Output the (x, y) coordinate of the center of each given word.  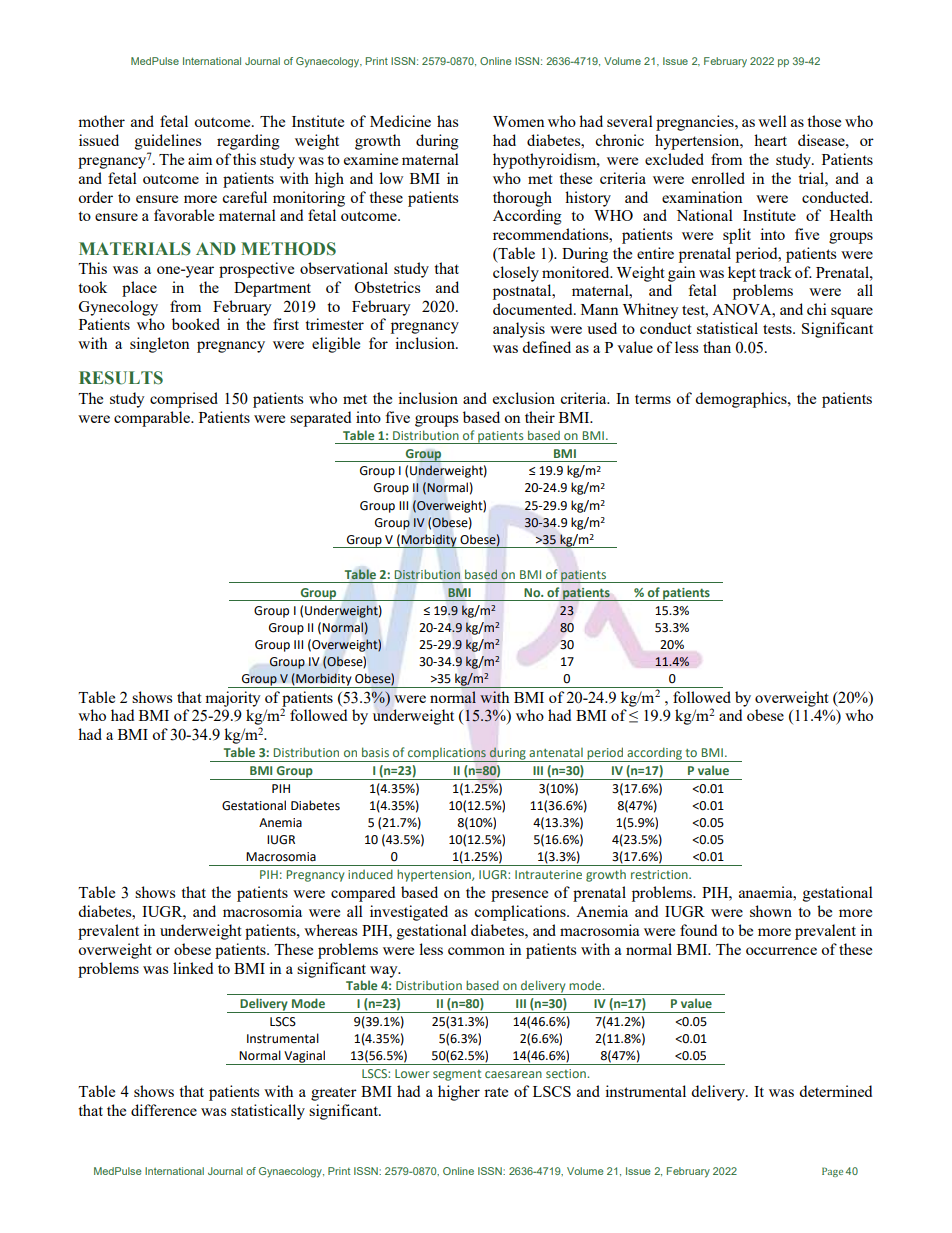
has (447, 121)
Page (832, 1172)
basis (375, 752)
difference (164, 1110)
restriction (660, 874)
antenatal (556, 752)
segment (457, 1075)
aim (200, 159)
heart (770, 140)
